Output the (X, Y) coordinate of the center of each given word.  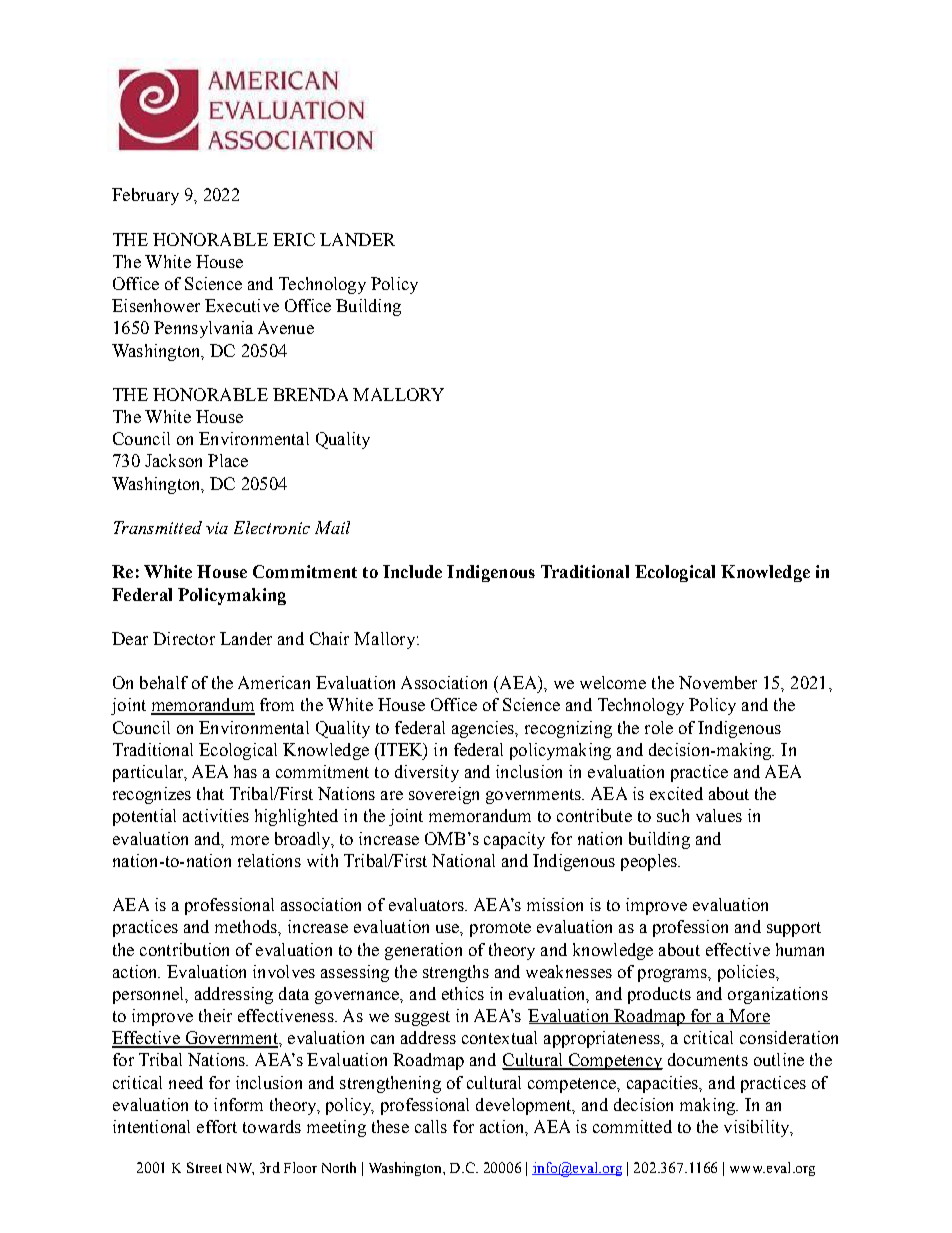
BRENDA (310, 394)
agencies (484, 729)
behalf (164, 682)
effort (217, 1126)
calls (431, 1126)
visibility (758, 1128)
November (718, 682)
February (145, 196)
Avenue (286, 327)
